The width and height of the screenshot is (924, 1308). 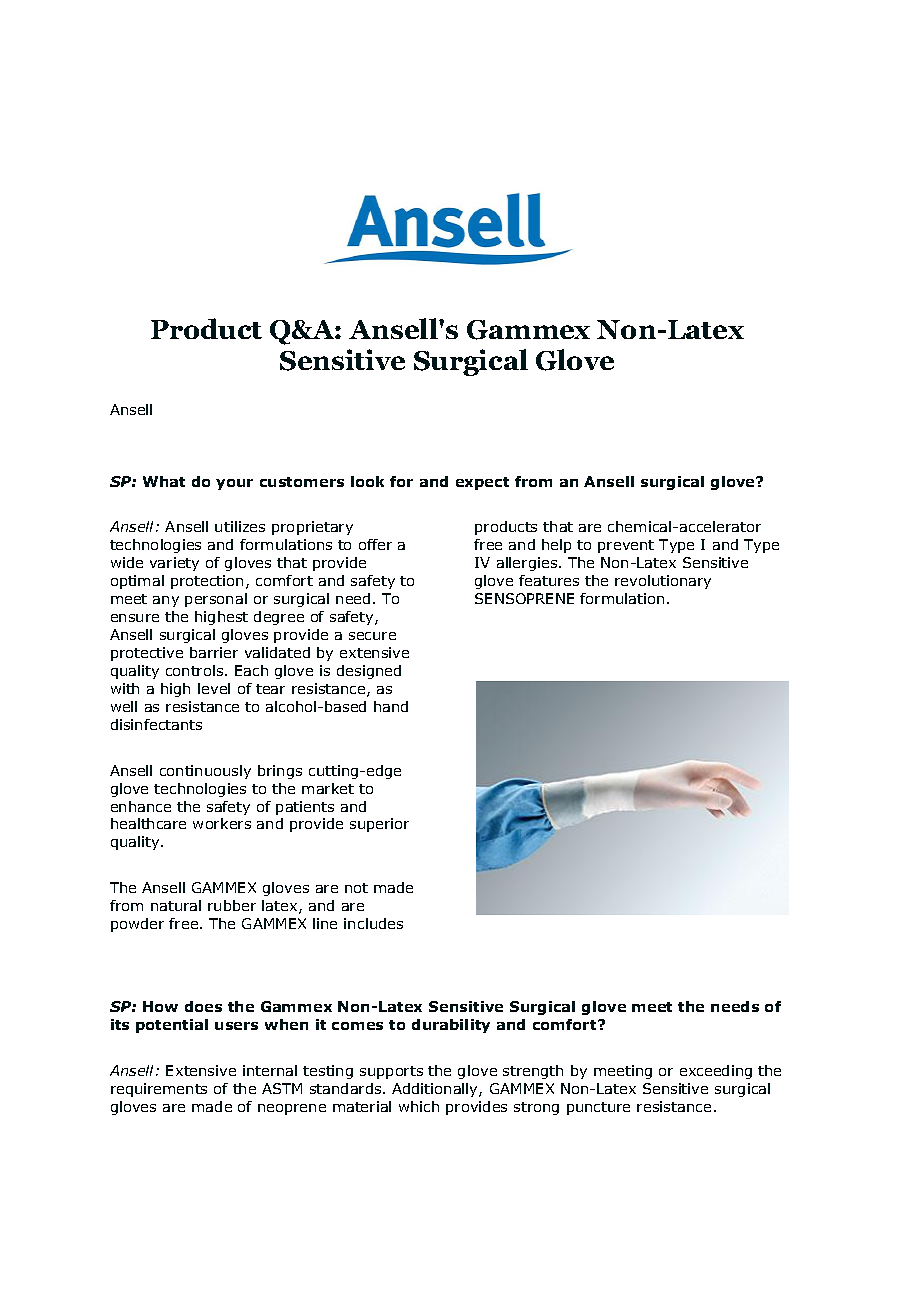 What do you see at coordinates (598, 1108) in the screenshot?
I see `puncture` at bounding box center [598, 1108].
